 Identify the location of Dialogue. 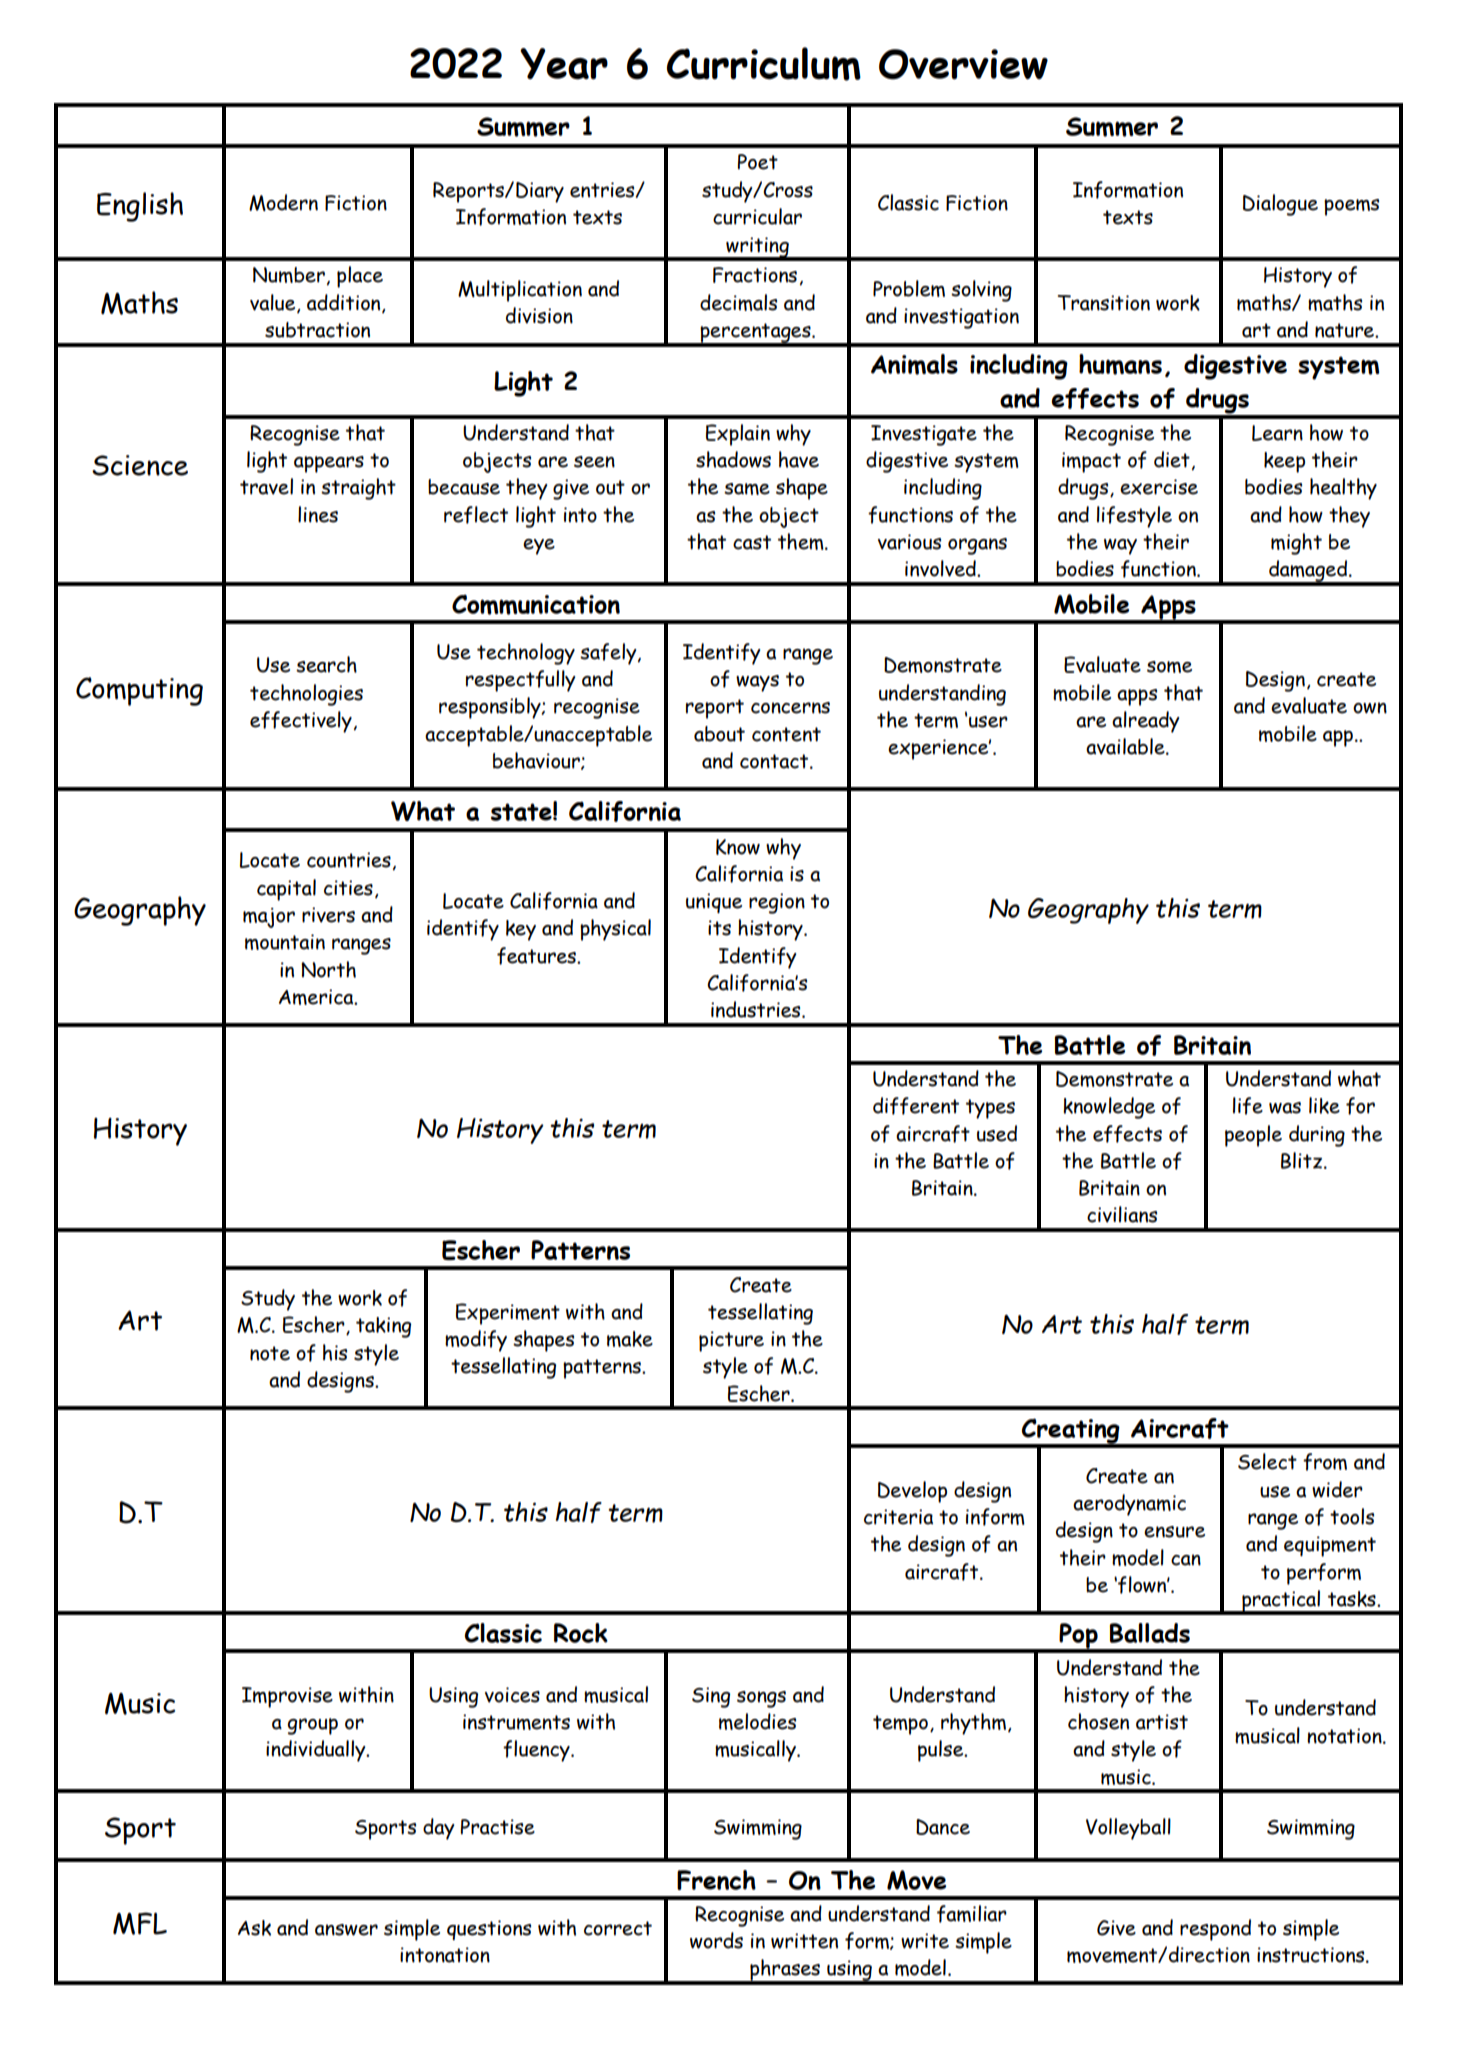
(1280, 205).
